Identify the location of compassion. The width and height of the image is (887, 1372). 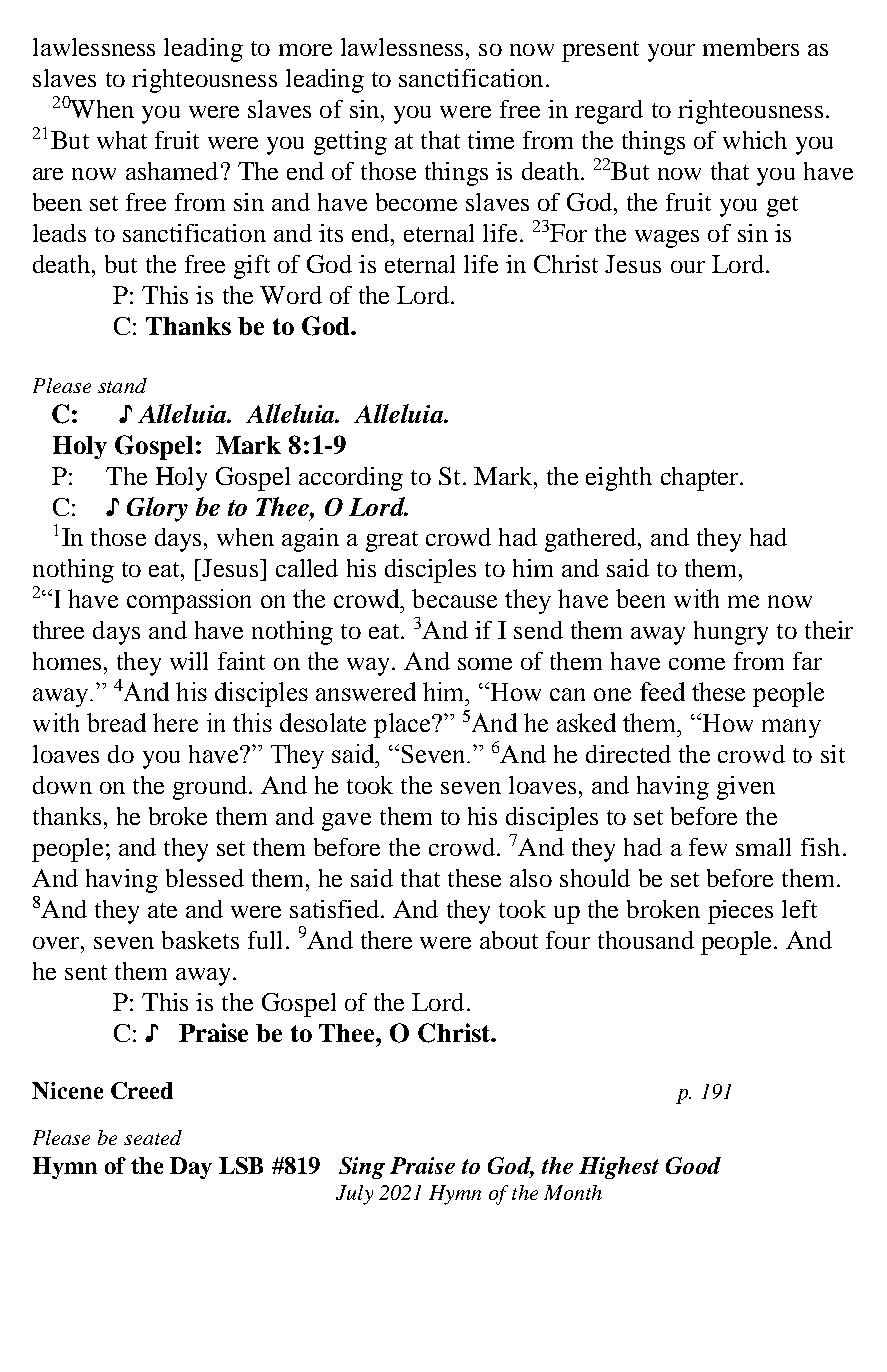
(189, 601).
